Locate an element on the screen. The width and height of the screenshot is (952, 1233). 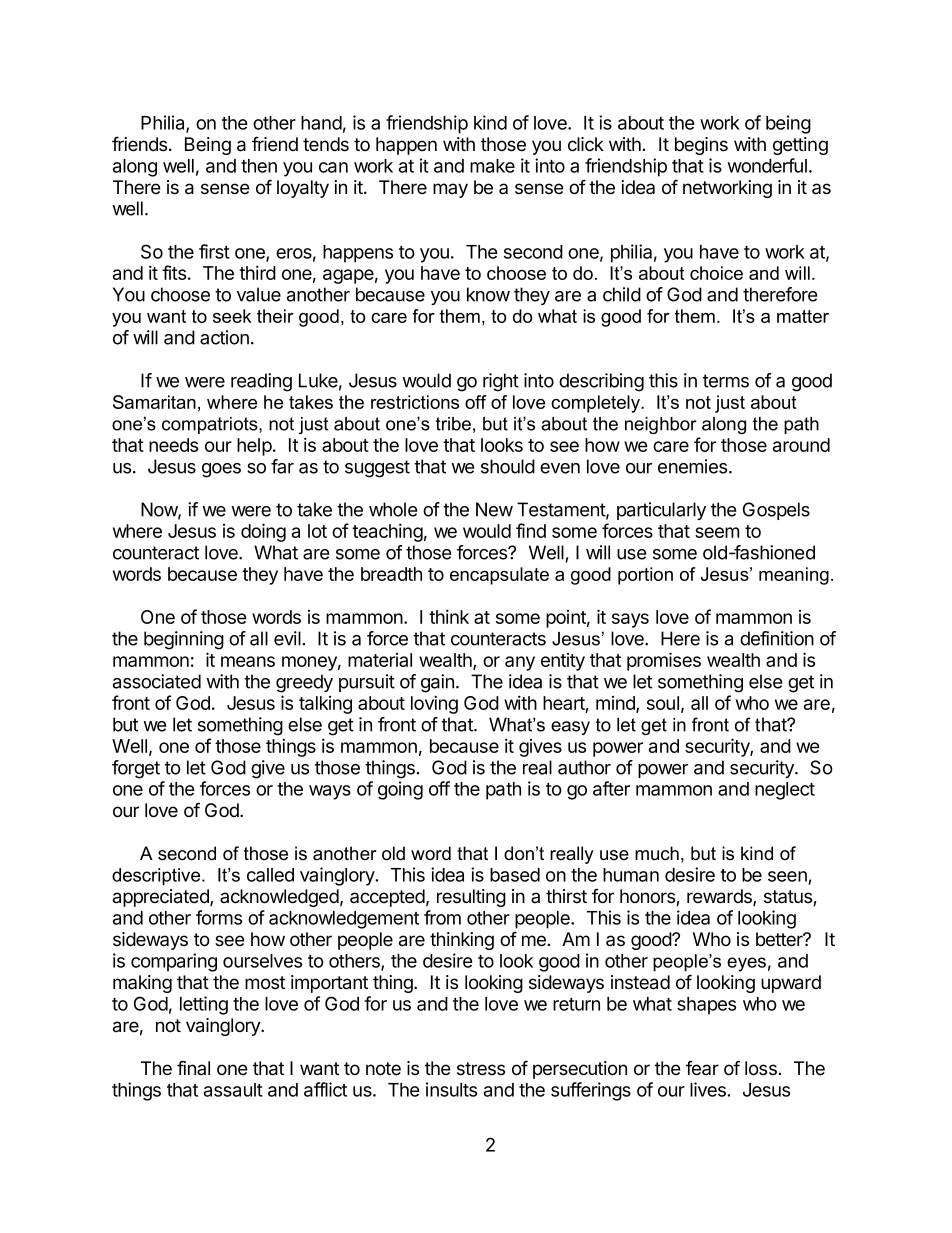
then is located at coordinates (259, 166).
